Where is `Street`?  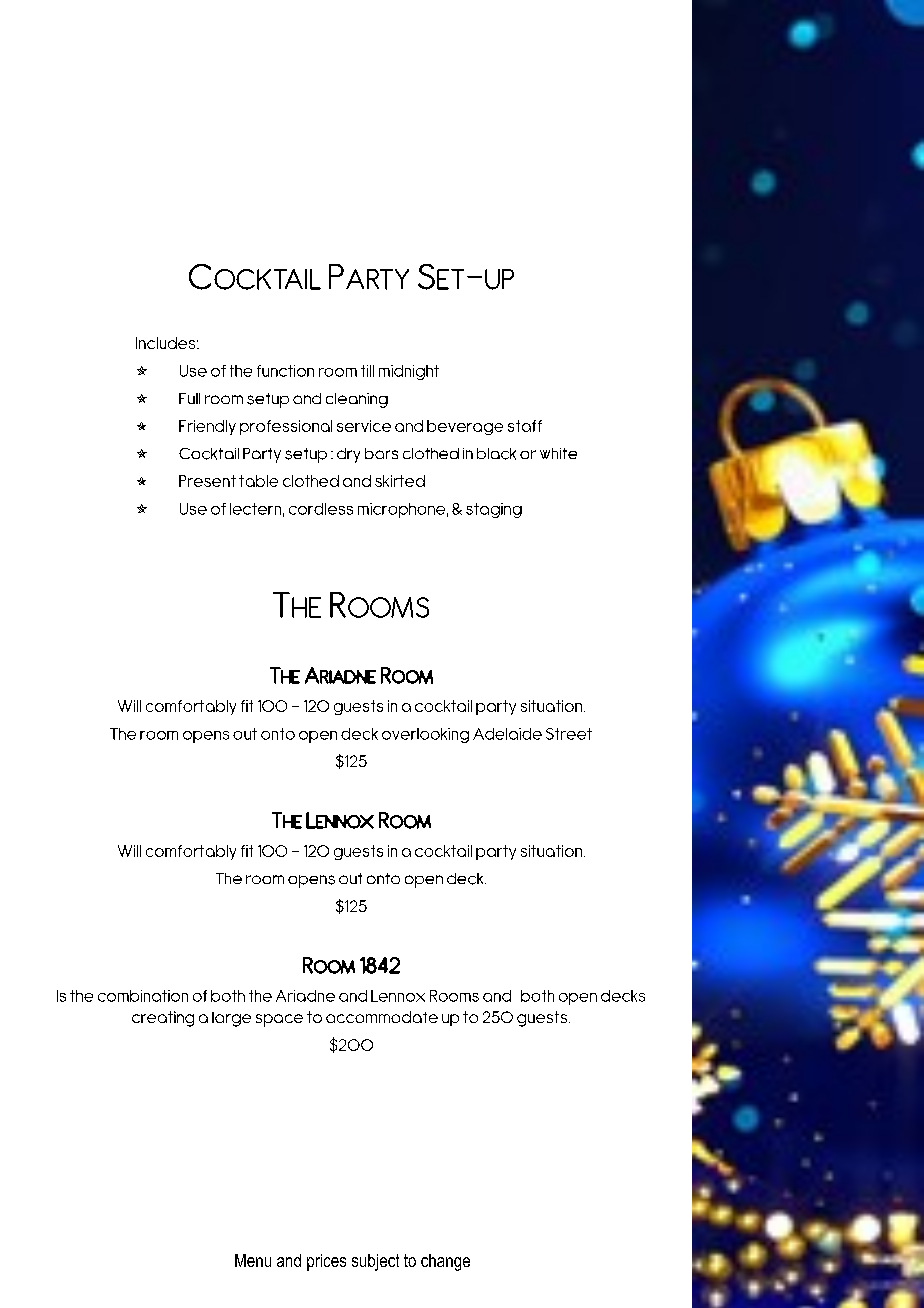
Street is located at coordinates (569, 734).
